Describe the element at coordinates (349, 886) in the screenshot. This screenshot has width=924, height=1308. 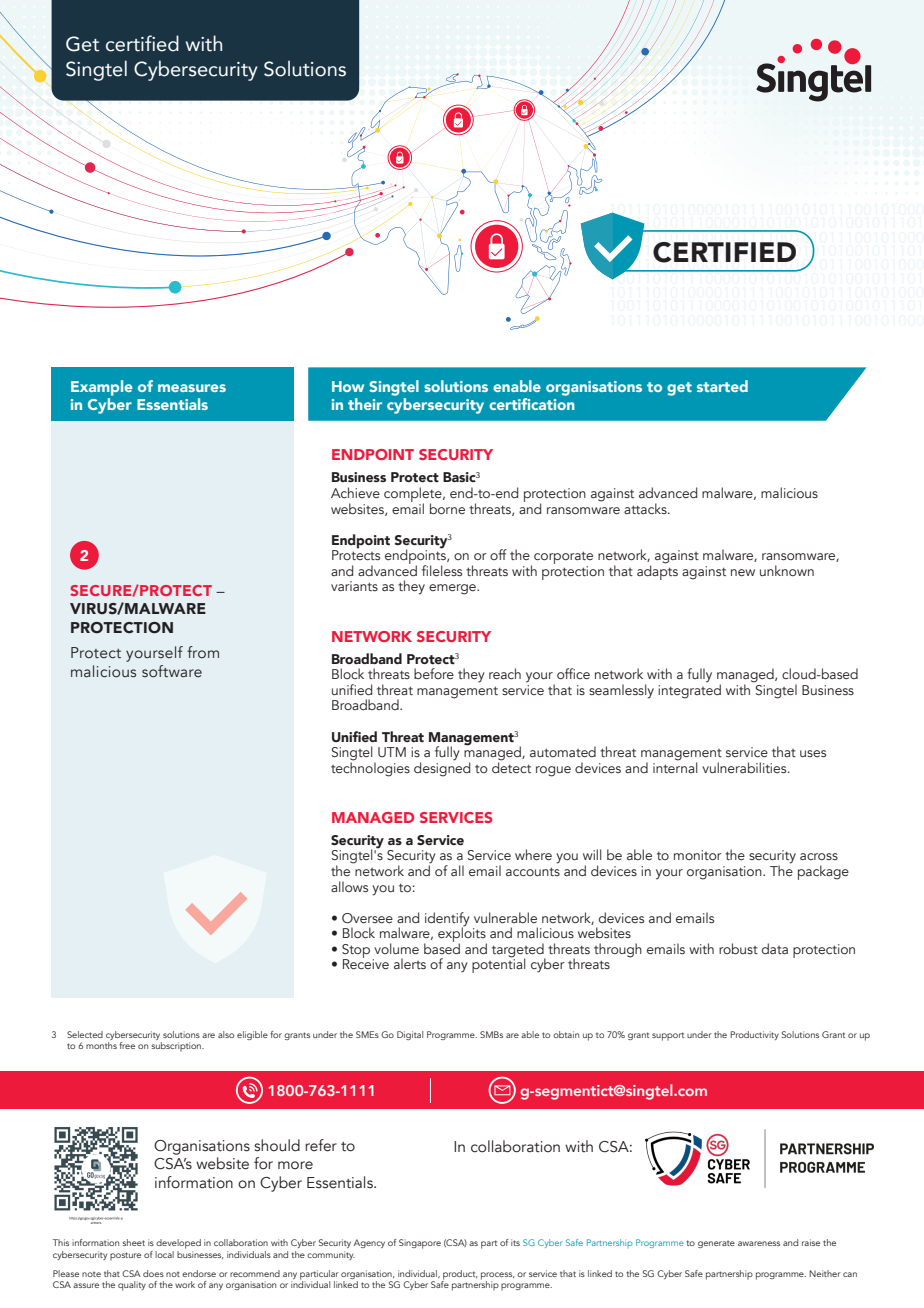
I see `allows` at that location.
